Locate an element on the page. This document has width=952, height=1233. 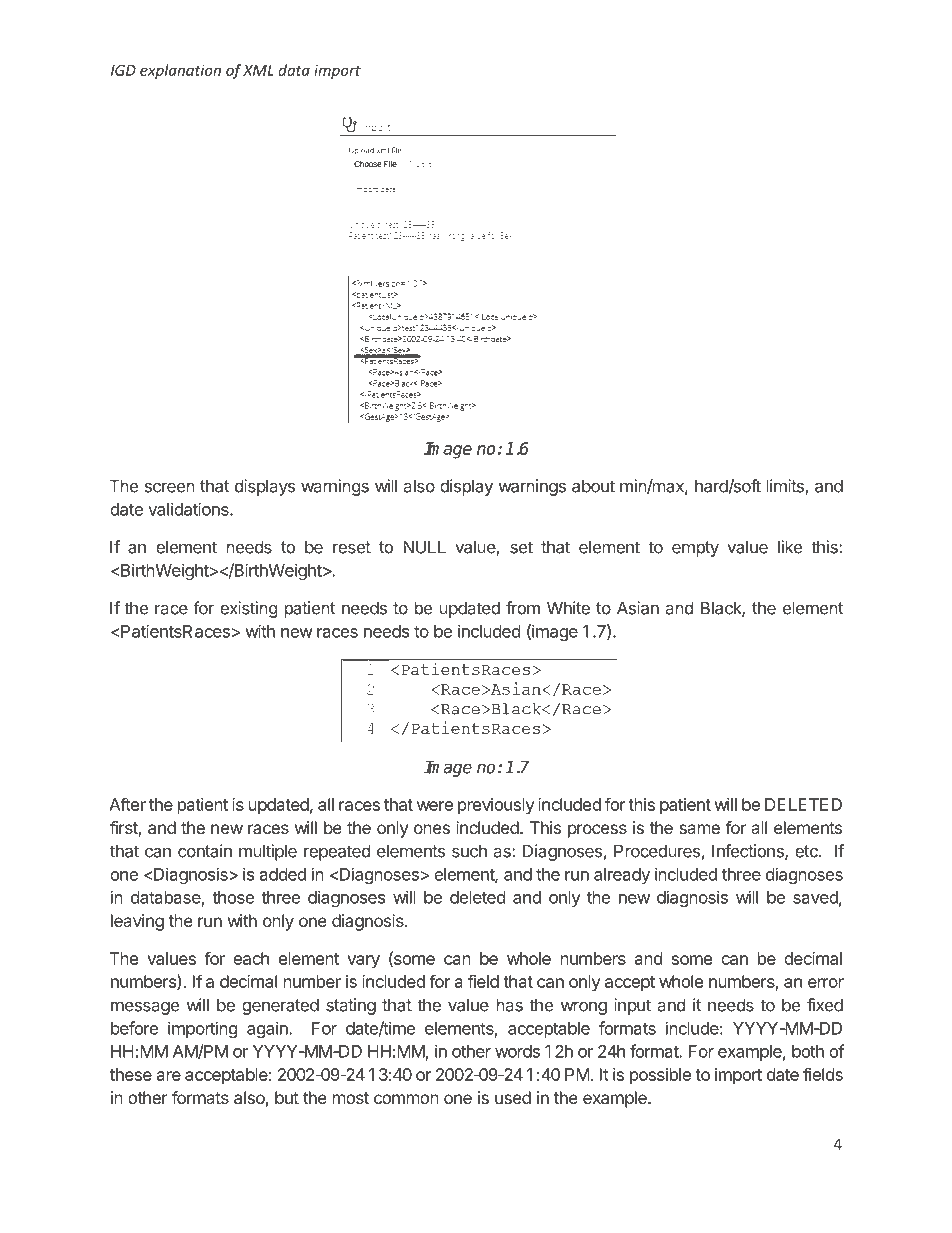
existing is located at coordinates (249, 609).
